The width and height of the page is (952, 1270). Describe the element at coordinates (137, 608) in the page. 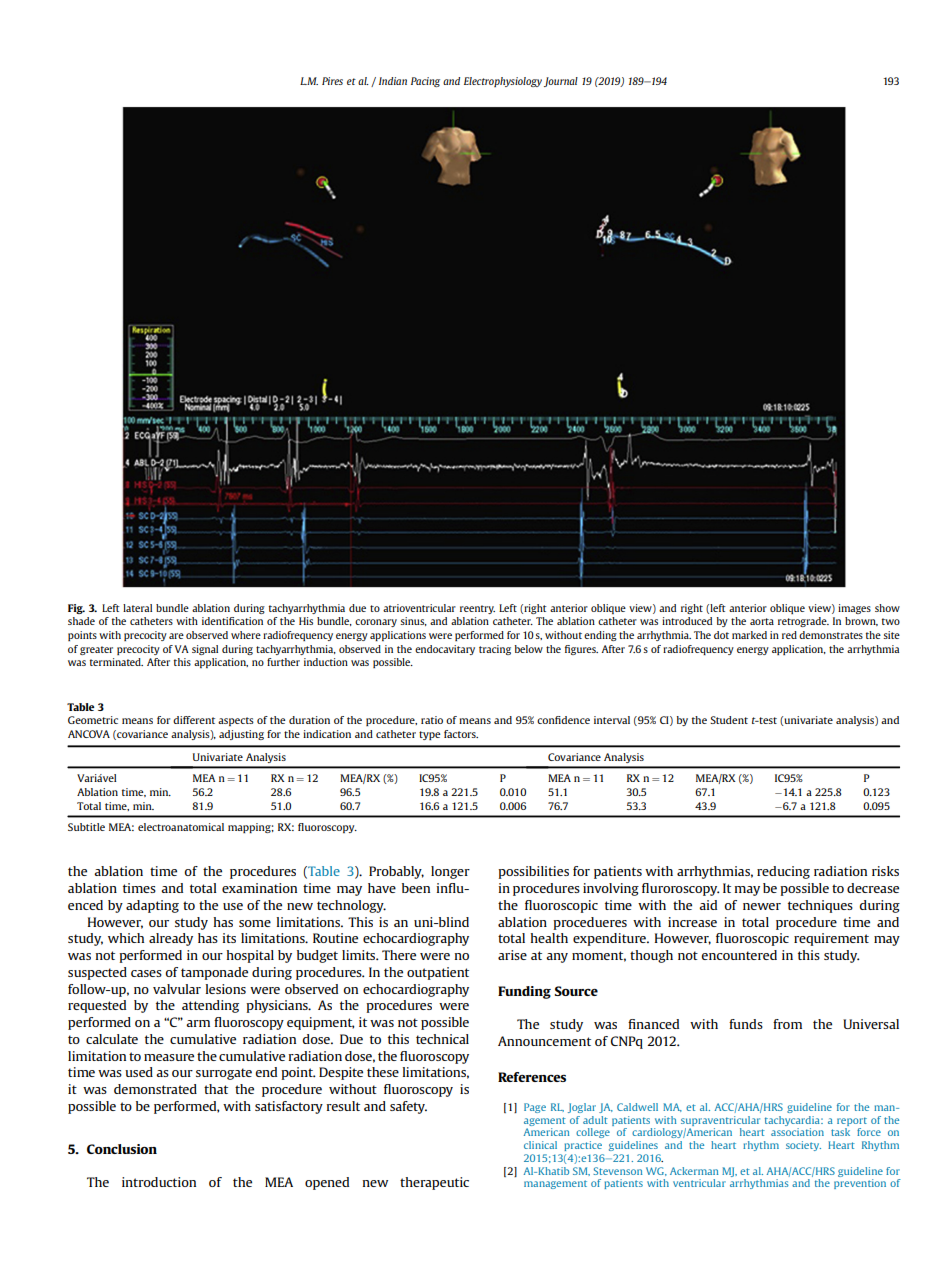

I see `lateral` at that location.
